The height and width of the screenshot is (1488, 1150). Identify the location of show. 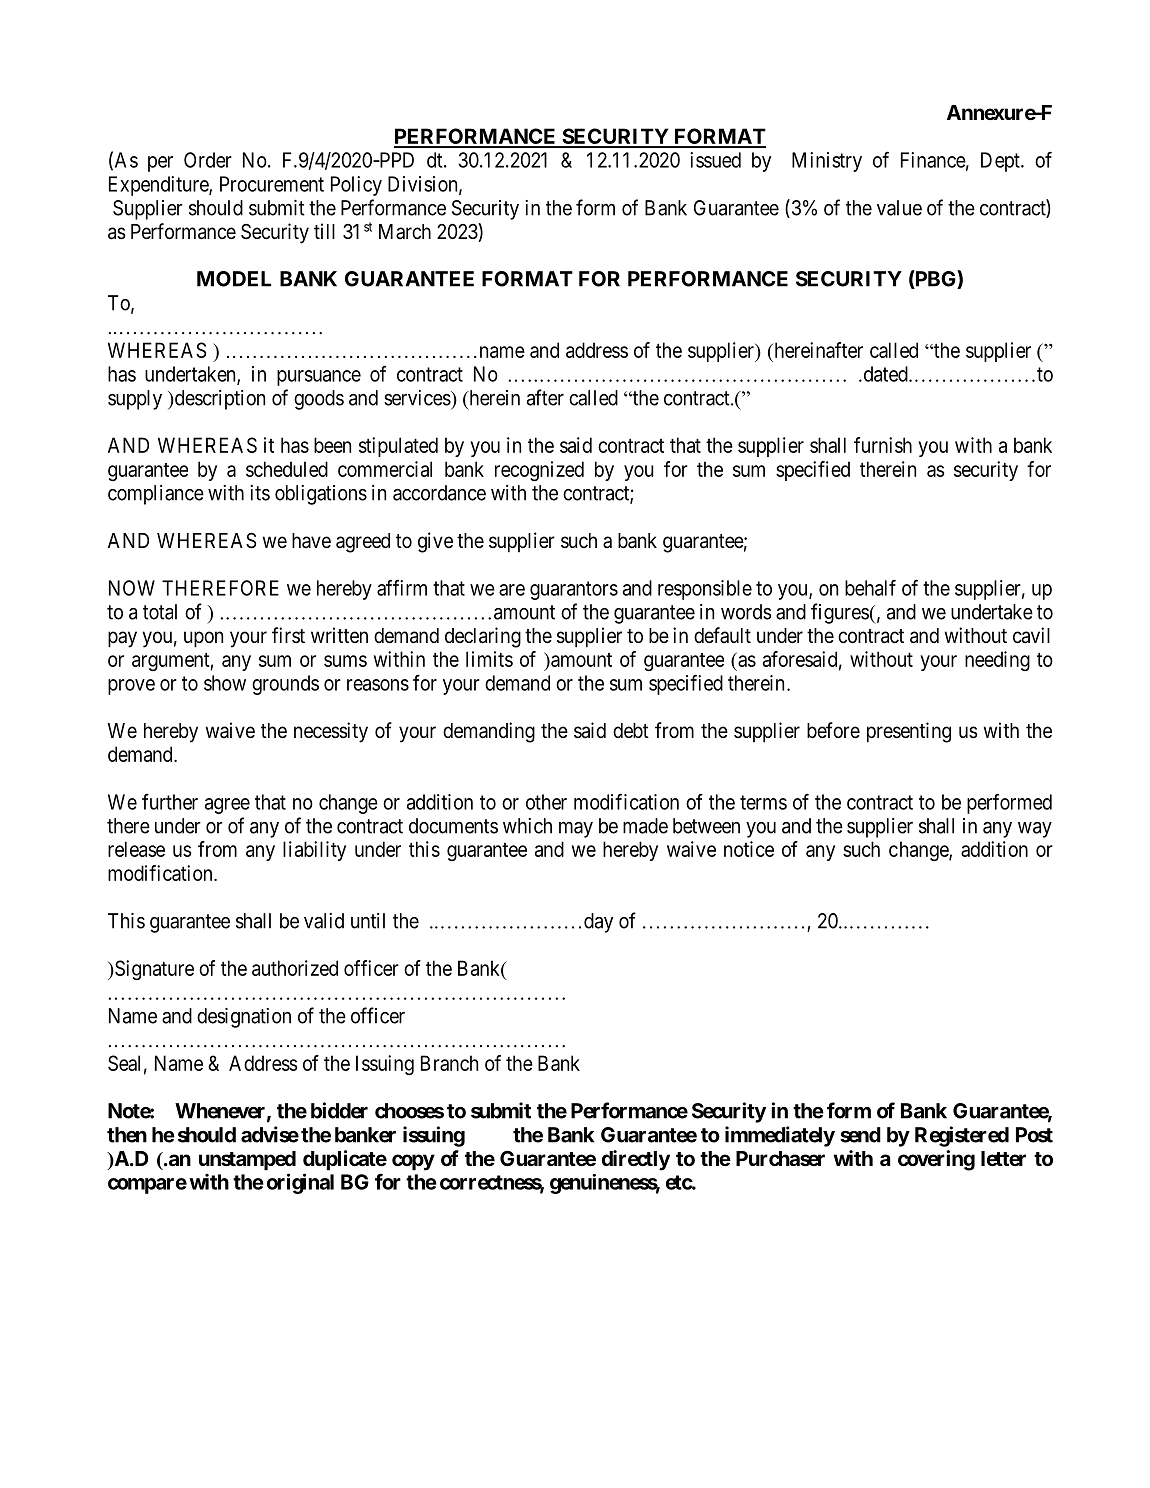
(225, 683).
